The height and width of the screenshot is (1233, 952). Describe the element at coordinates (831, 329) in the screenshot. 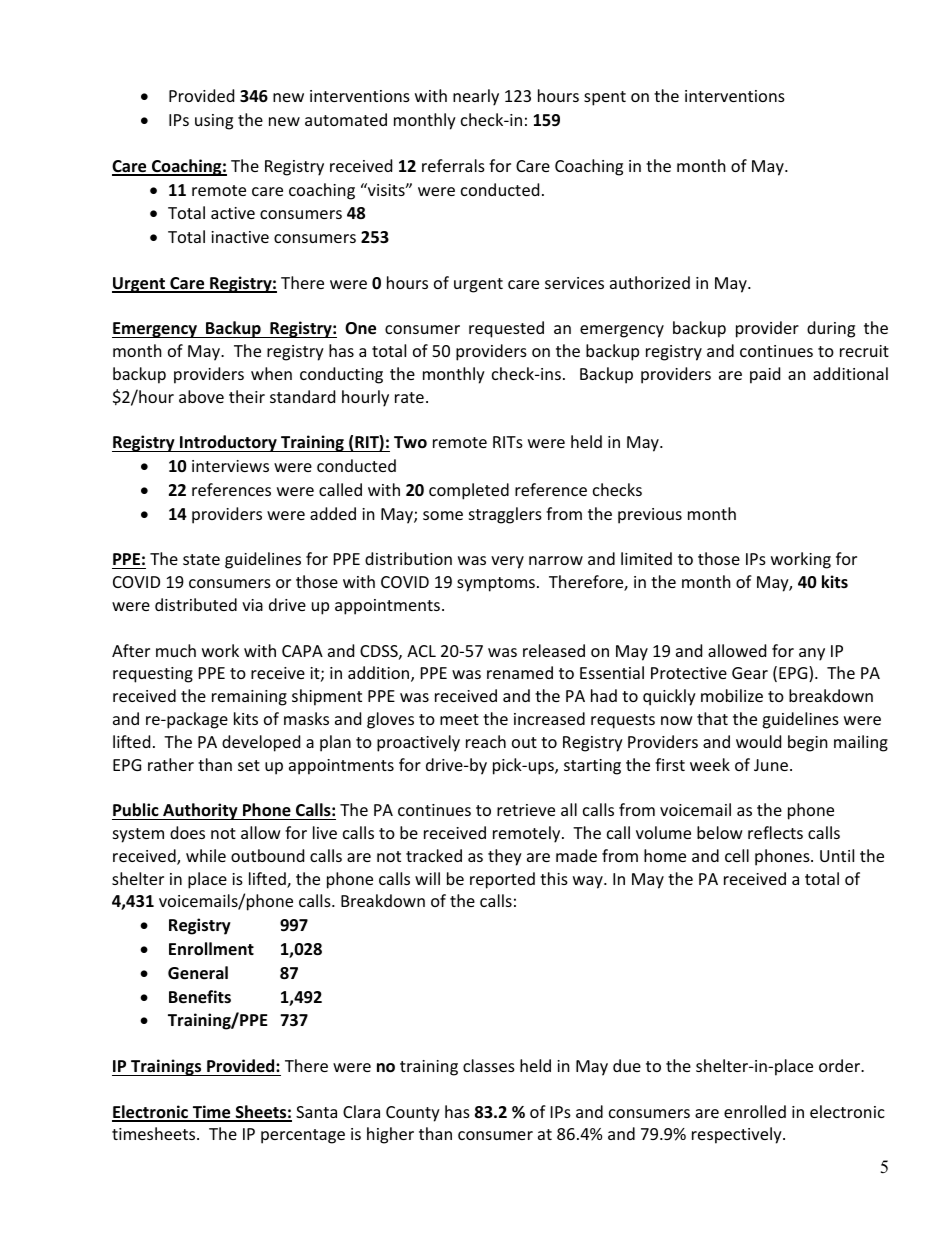

I see `during` at that location.
